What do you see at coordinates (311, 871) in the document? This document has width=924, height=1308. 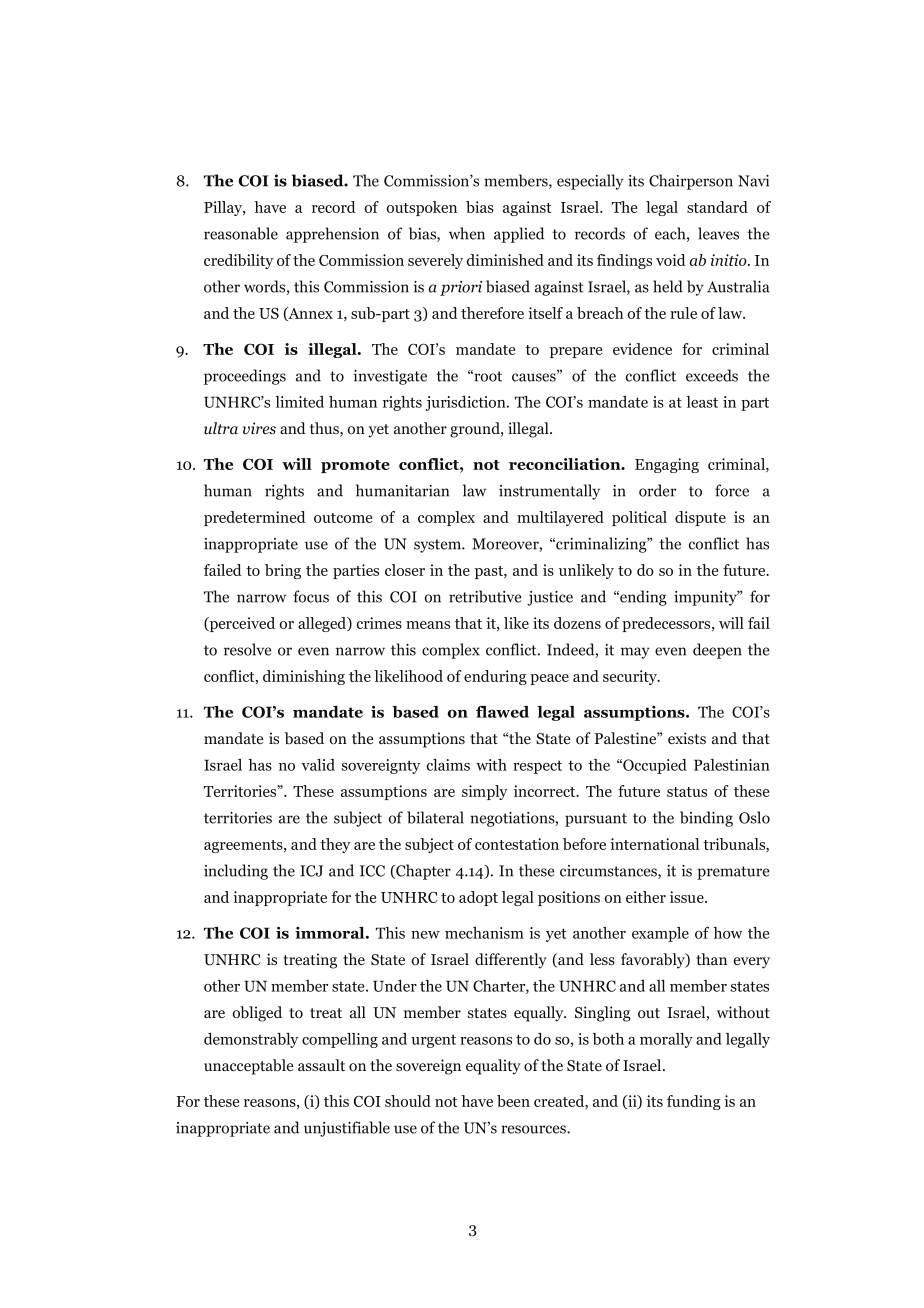 I see `ICJ` at bounding box center [311, 871].
